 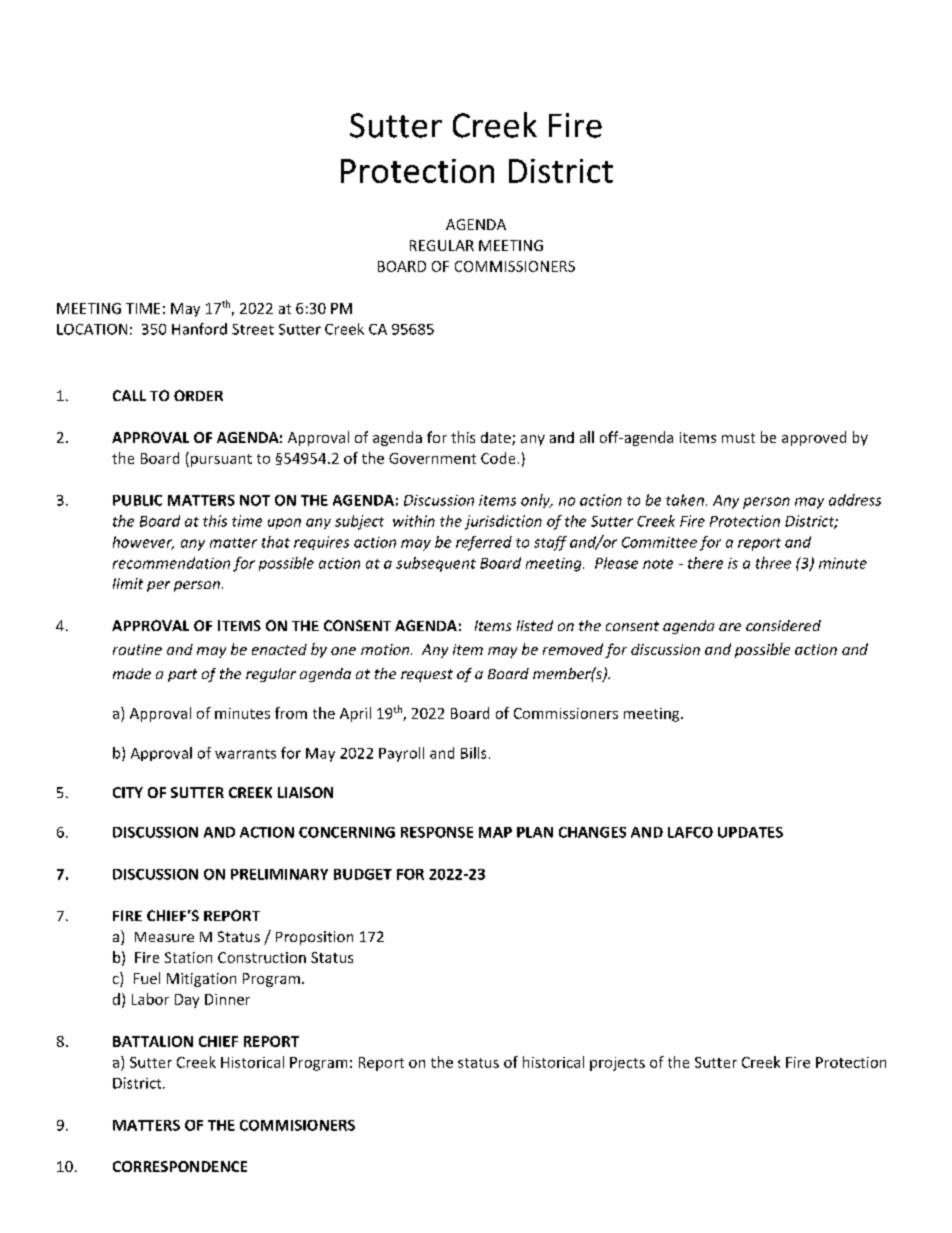 I want to click on CORRESPONDENCE, so click(x=180, y=1166).
